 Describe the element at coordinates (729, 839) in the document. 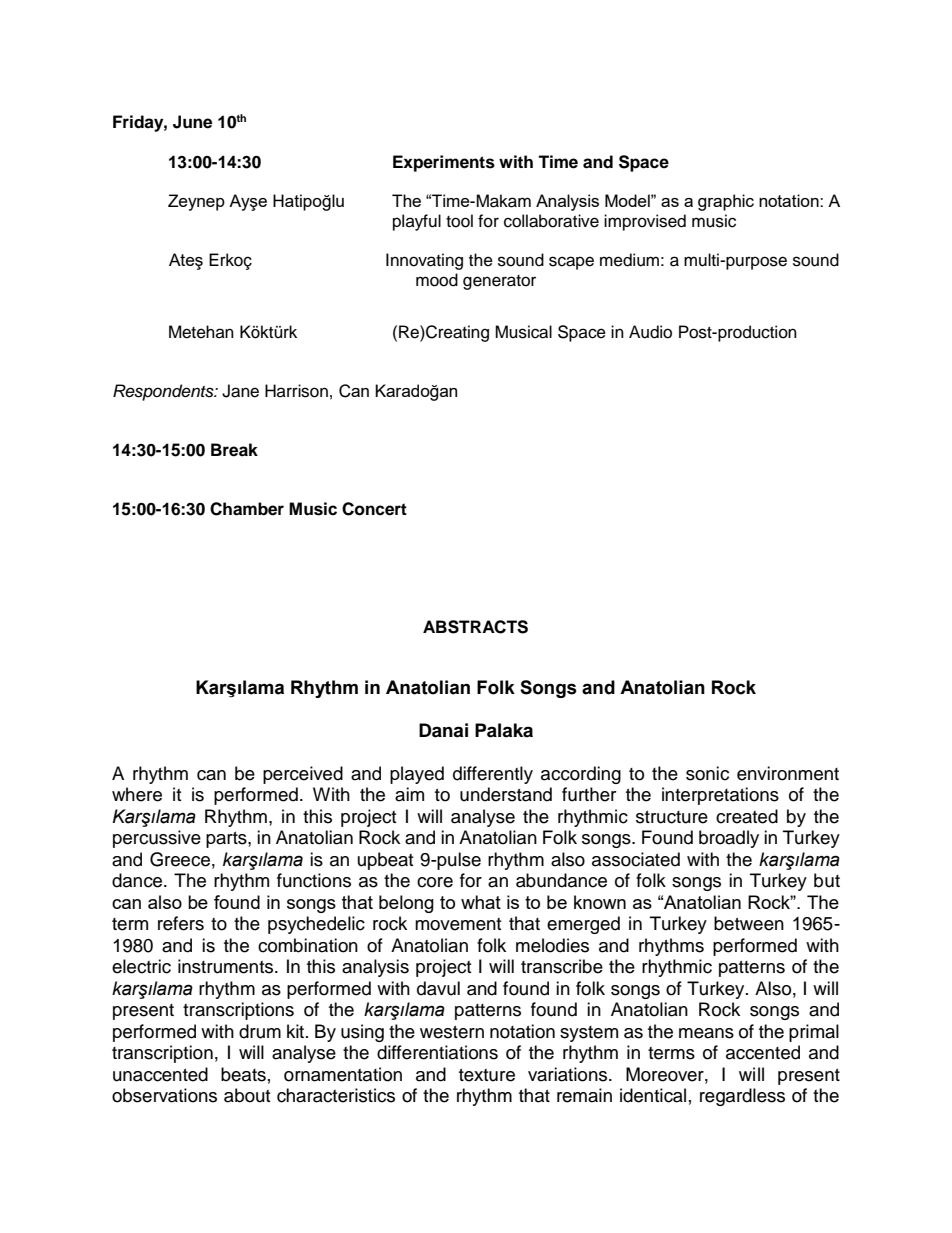

I see `broadly` at that location.
